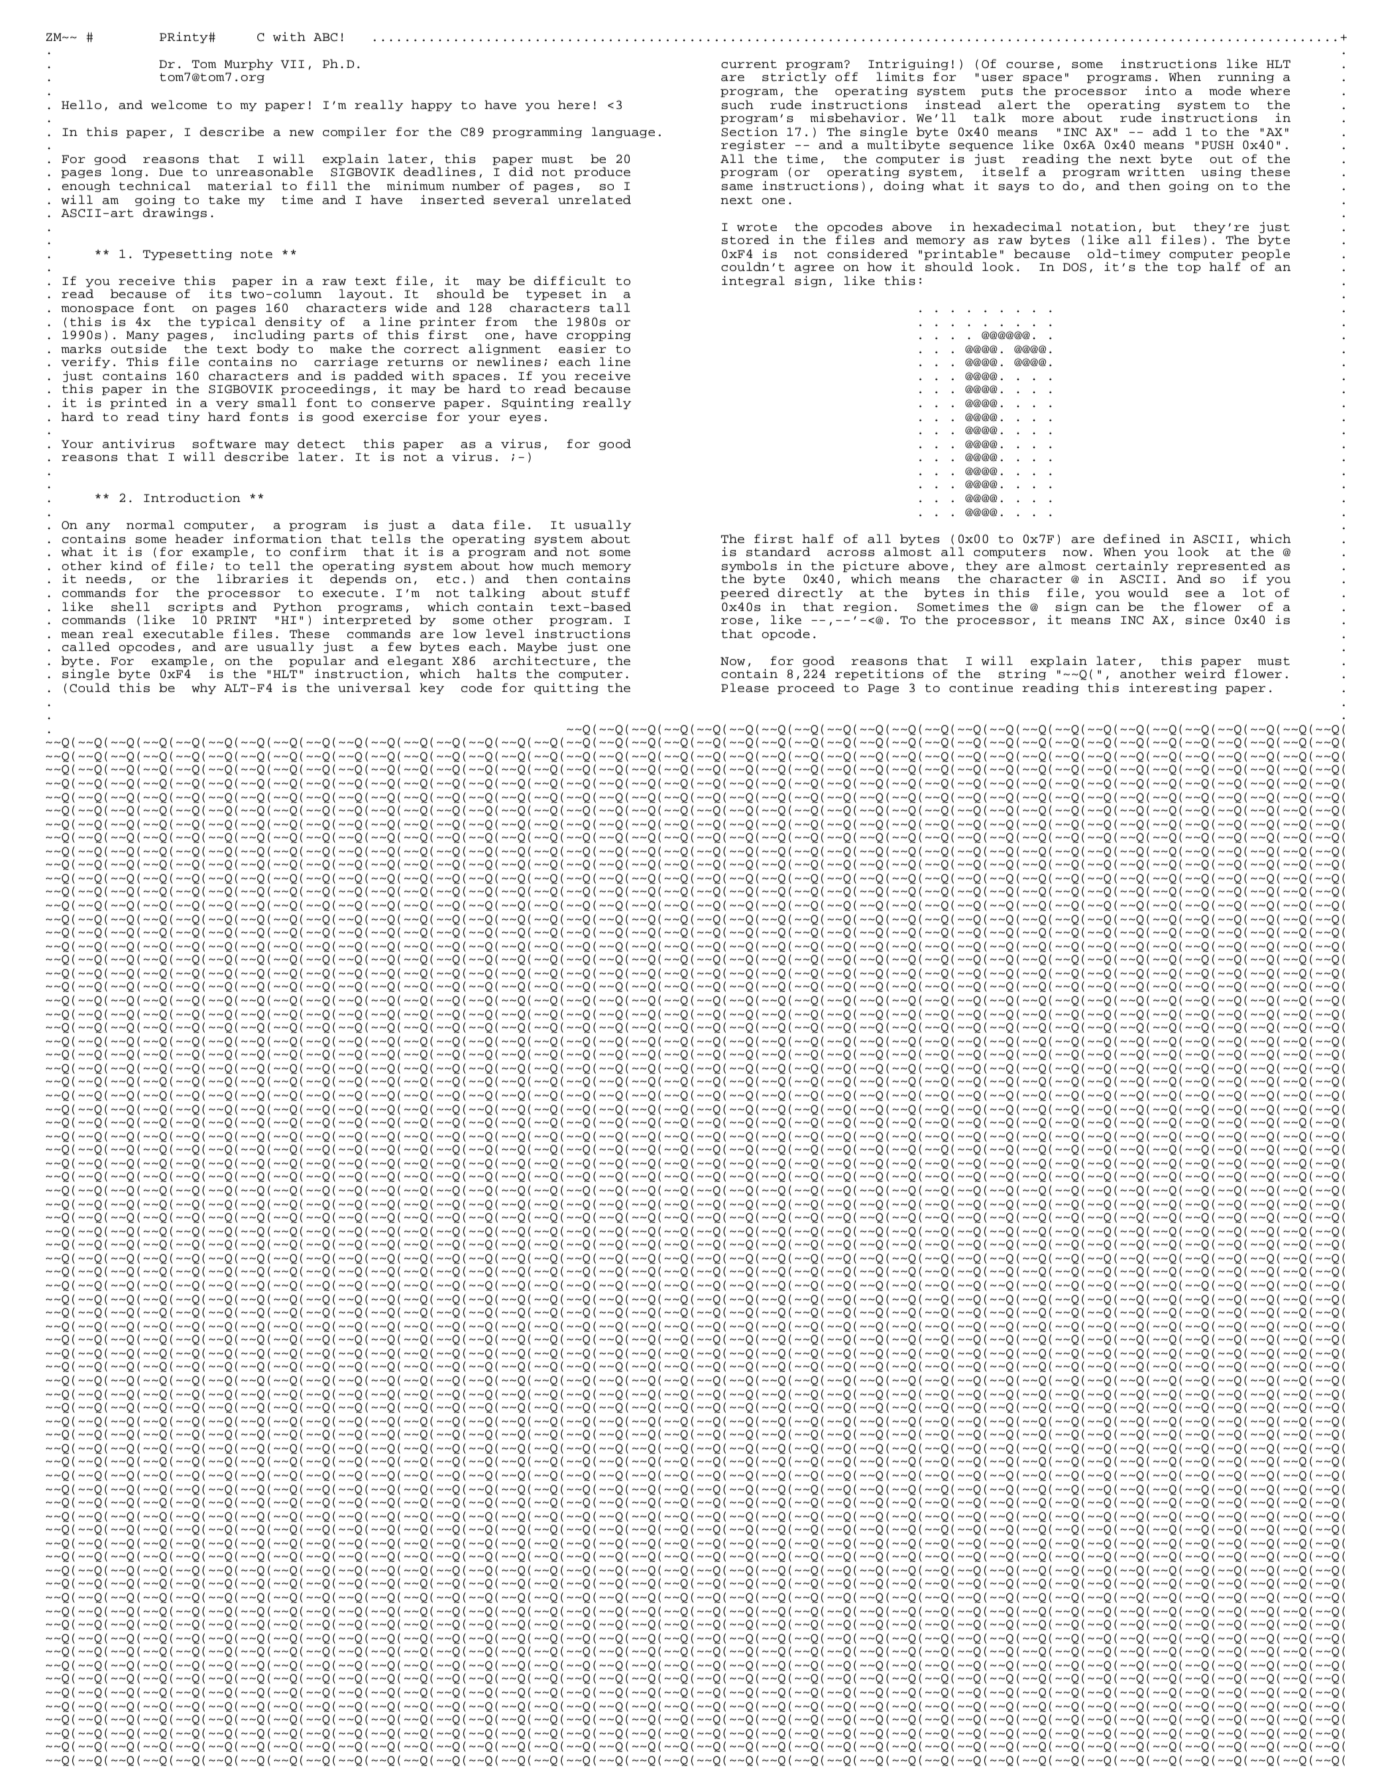 This image has width=1384, height=1791. What do you see at coordinates (1103, 227) in the image?
I see `notation` at bounding box center [1103, 227].
